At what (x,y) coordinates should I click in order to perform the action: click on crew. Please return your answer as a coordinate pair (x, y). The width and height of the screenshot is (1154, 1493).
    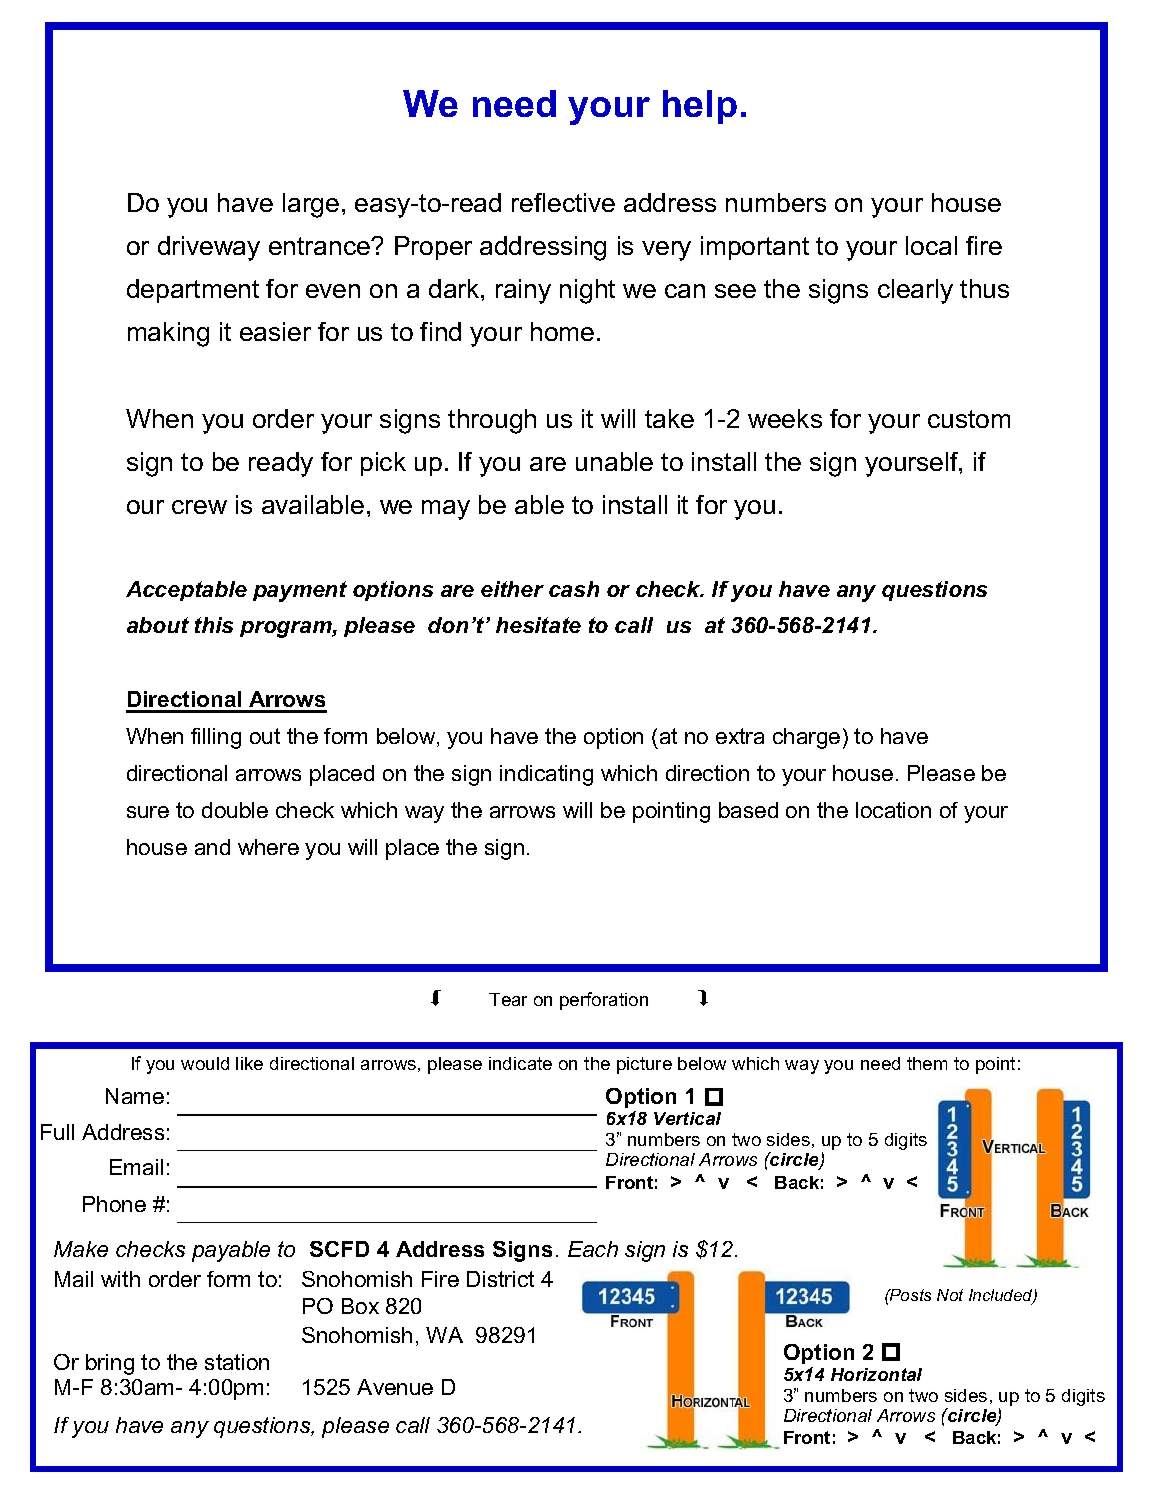
    Looking at the image, I should click on (199, 507).
